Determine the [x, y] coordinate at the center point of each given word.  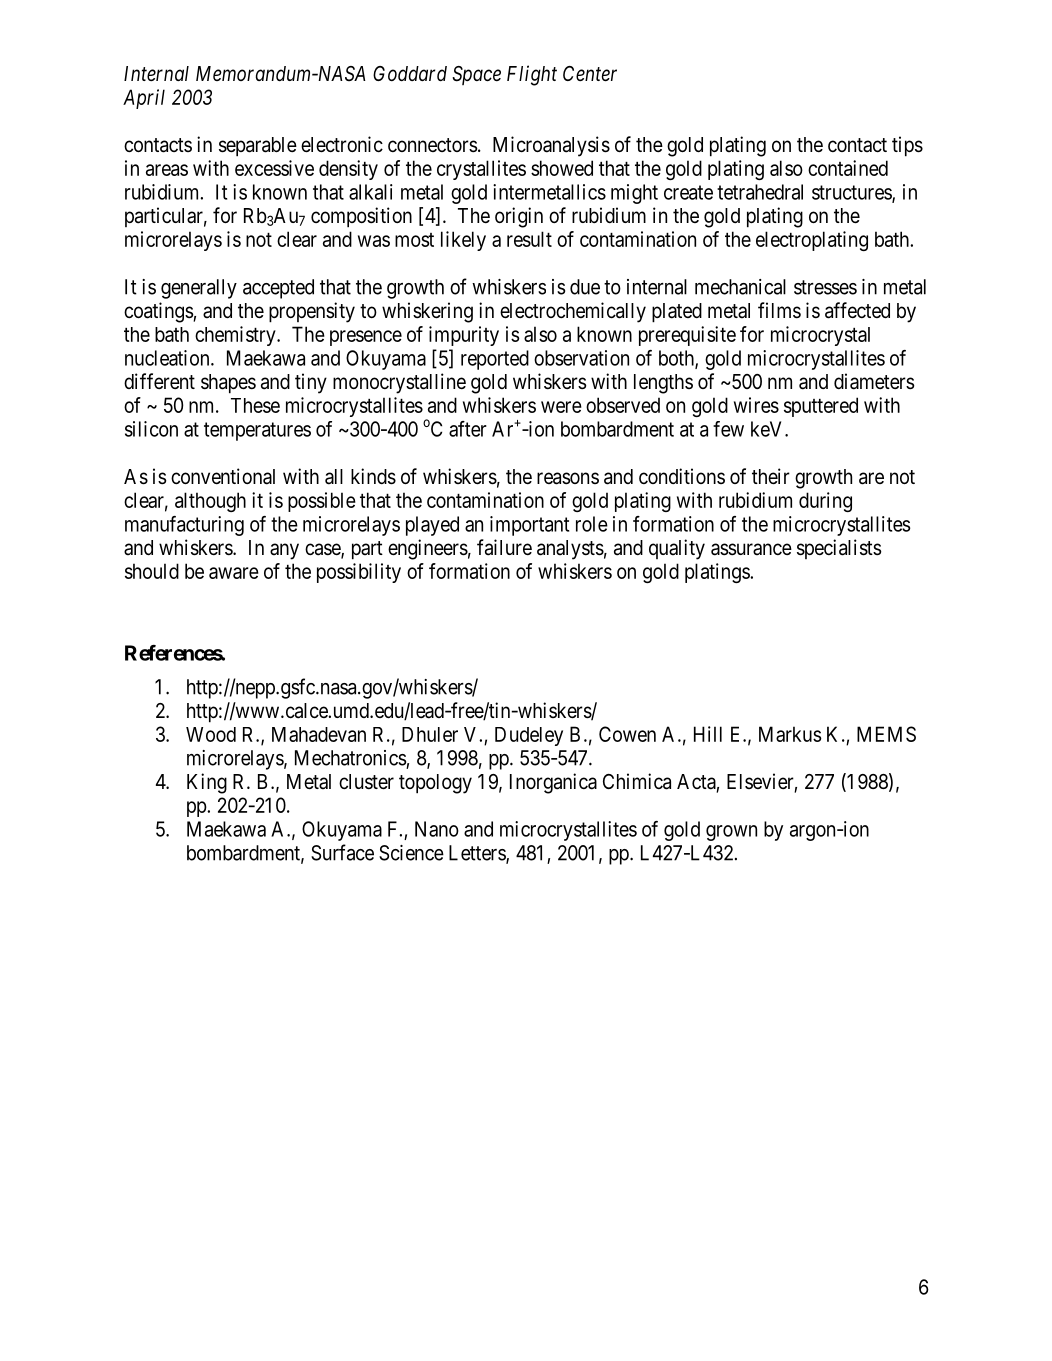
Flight [532, 75]
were [561, 407]
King [207, 783]
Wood [211, 734]
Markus [790, 734]
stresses [825, 287]
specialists [839, 549]
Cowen [627, 734]
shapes [228, 384]
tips [907, 146]
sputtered [821, 407]
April [144, 99]
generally [199, 289]
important [529, 526]
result [529, 239]
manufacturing [184, 526]
